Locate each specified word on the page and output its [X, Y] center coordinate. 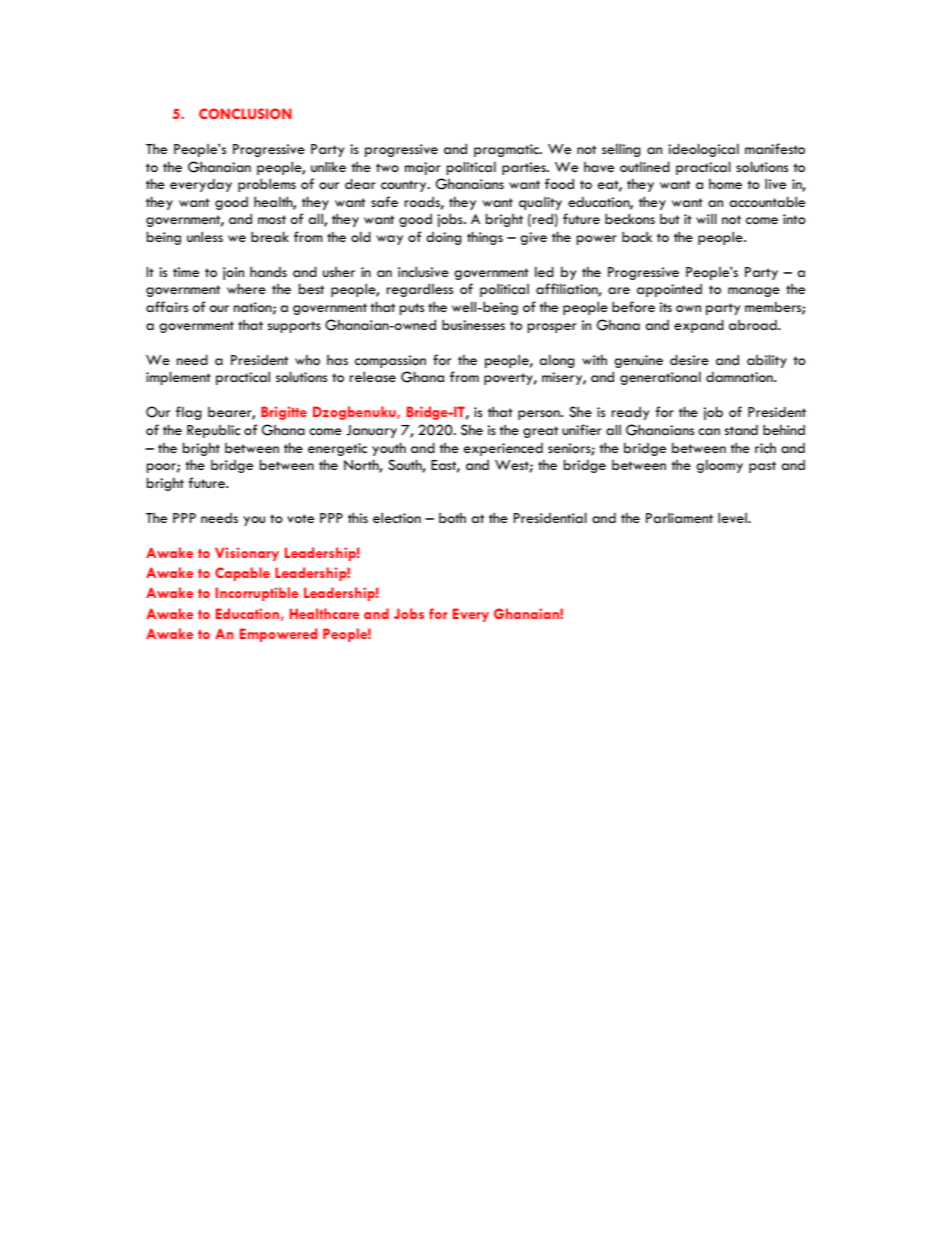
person [540, 415]
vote [300, 518]
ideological [703, 150]
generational [660, 378]
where [246, 288]
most [272, 219]
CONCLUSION [245, 113]
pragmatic [507, 150]
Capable [242, 574]
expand [699, 326]
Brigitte [284, 413]
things [485, 238]
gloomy [719, 466]
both [452, 517]
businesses [473, 324]
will [706, 218]
